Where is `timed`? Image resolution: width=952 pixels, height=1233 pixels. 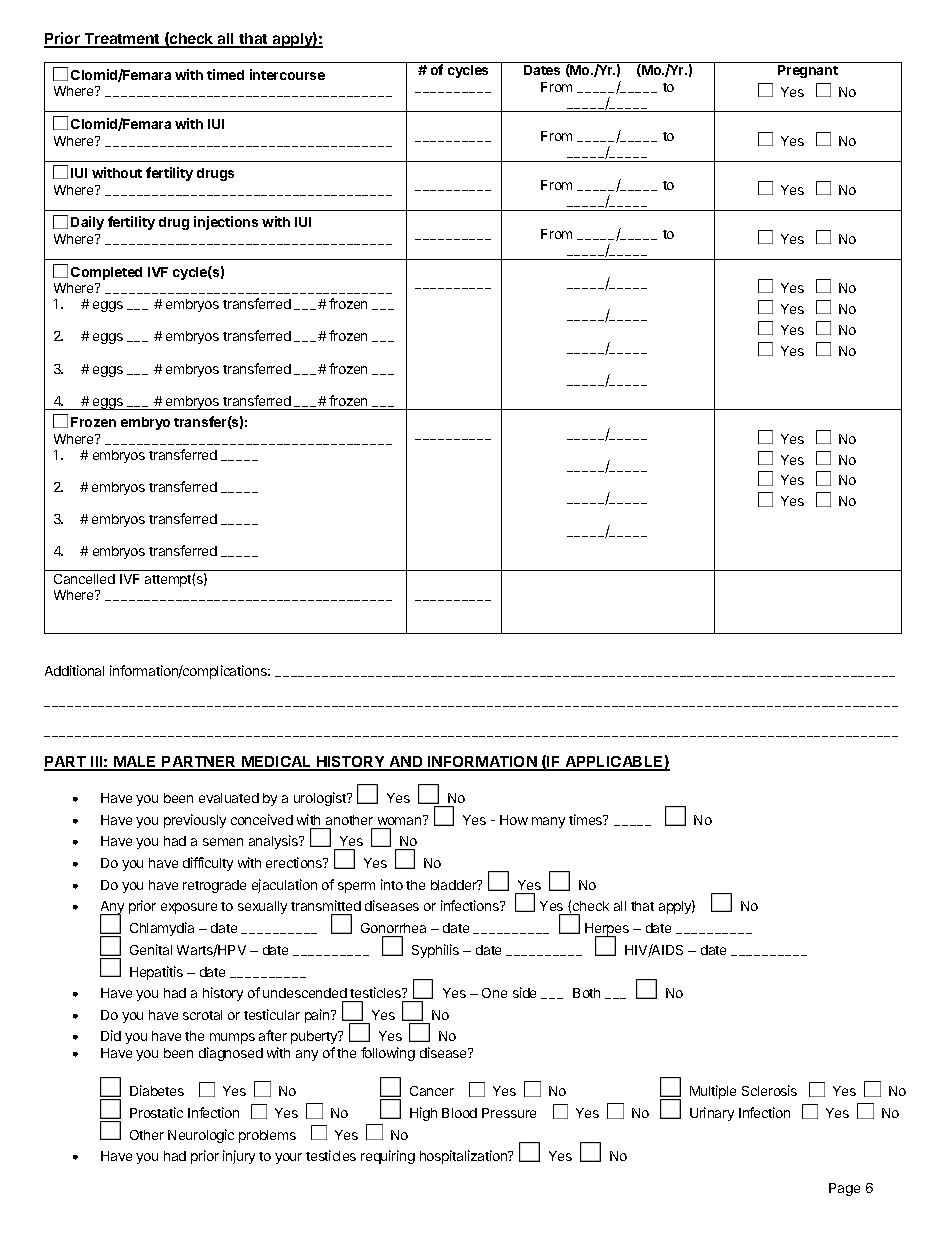 timed is located at coordinates (225, 74).
